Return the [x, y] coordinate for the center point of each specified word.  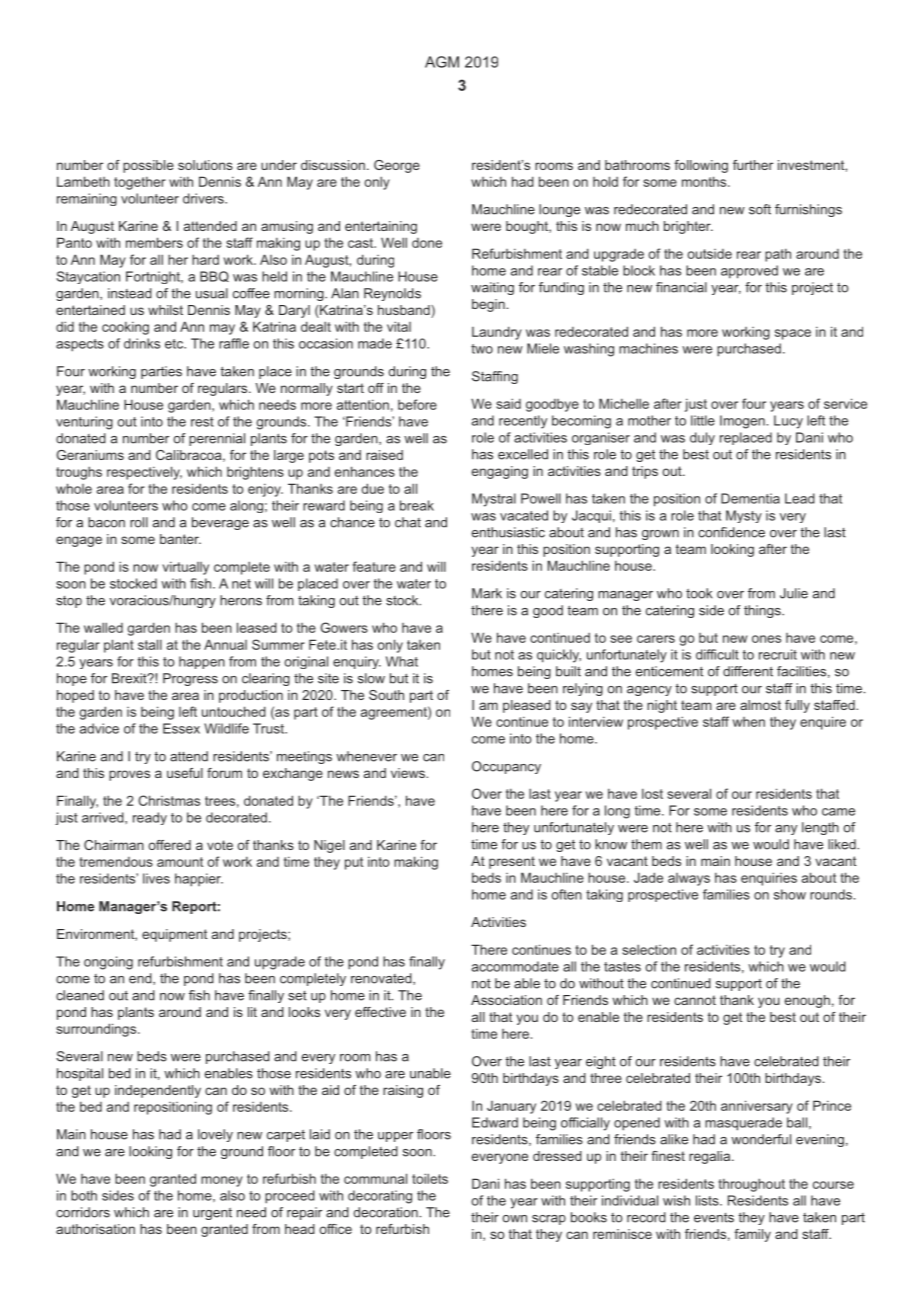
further [753, 165]
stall [150, 644]
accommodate [515, 966]
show [790, 894]
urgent [212, 1214]
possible [148, 166]
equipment [174, 935]
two [482, 349]
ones [766, 639]
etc [175, 344]
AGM [442, 62]
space [793, 334]
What [402, 661]
